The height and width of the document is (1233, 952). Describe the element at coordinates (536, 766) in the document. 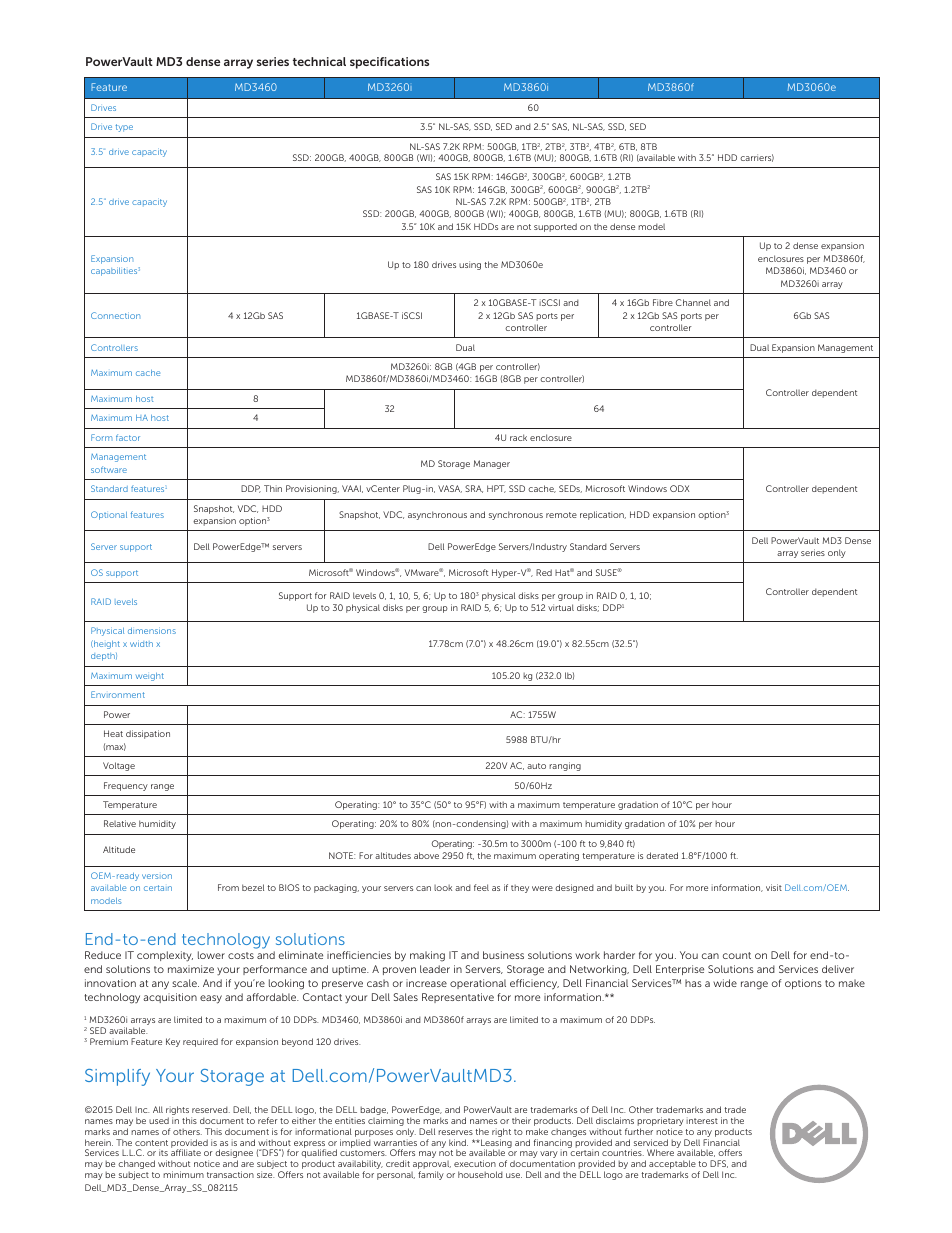

I see `auto` at that location.
